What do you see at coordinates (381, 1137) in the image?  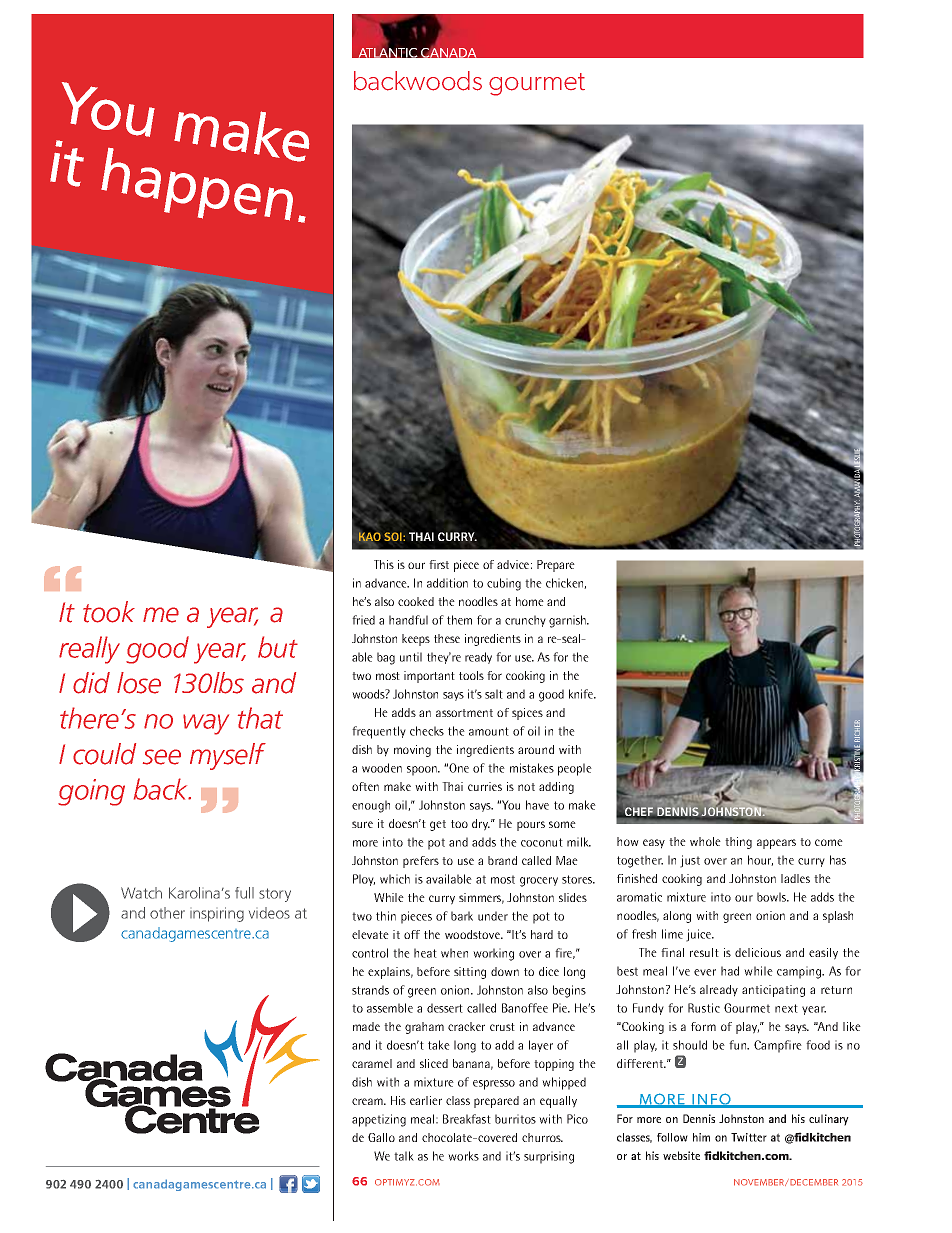 I see `Gallo` at bounding box center [381, 1137].
